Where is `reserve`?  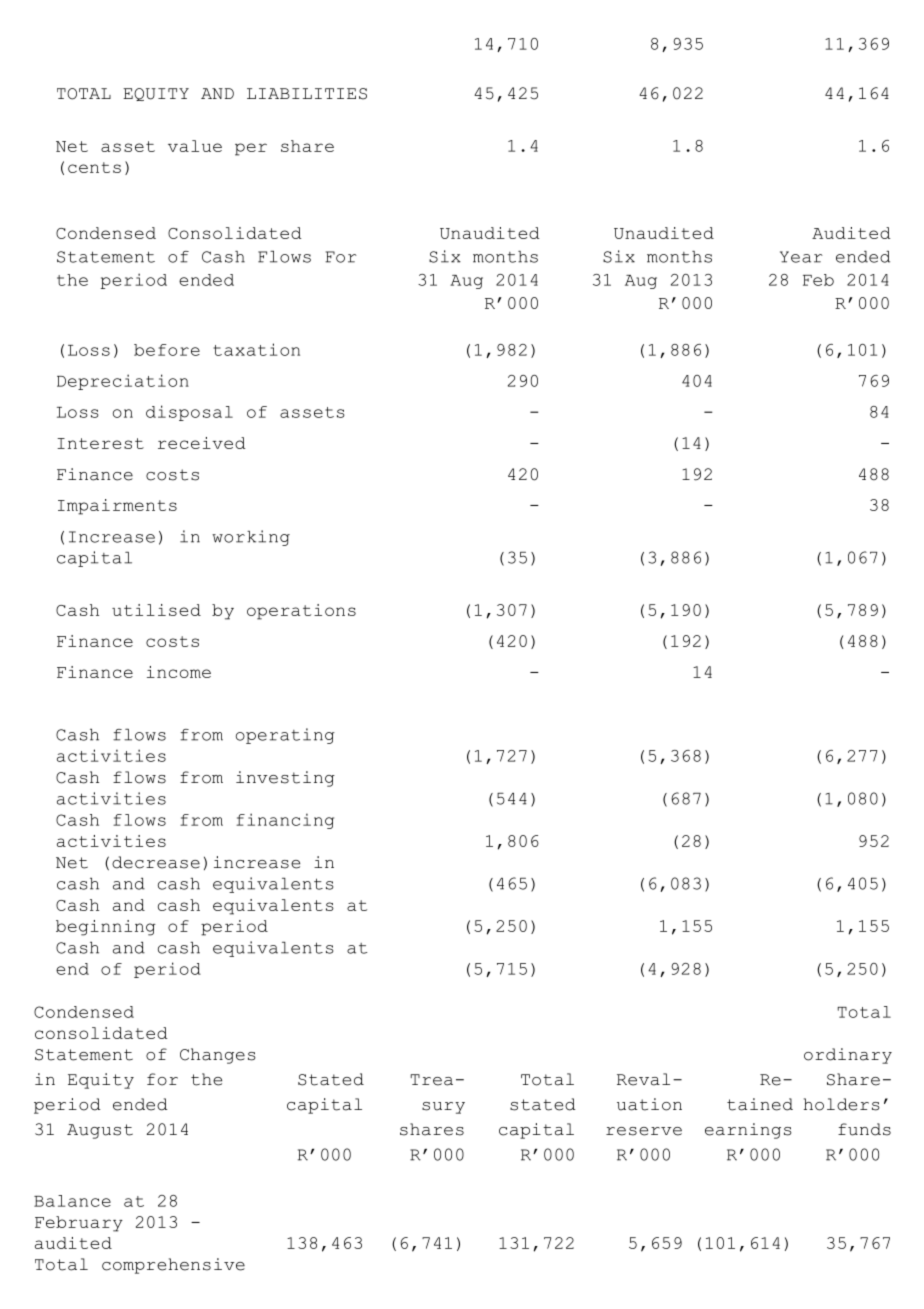
reserve is located at coordinates (644, 1131).
